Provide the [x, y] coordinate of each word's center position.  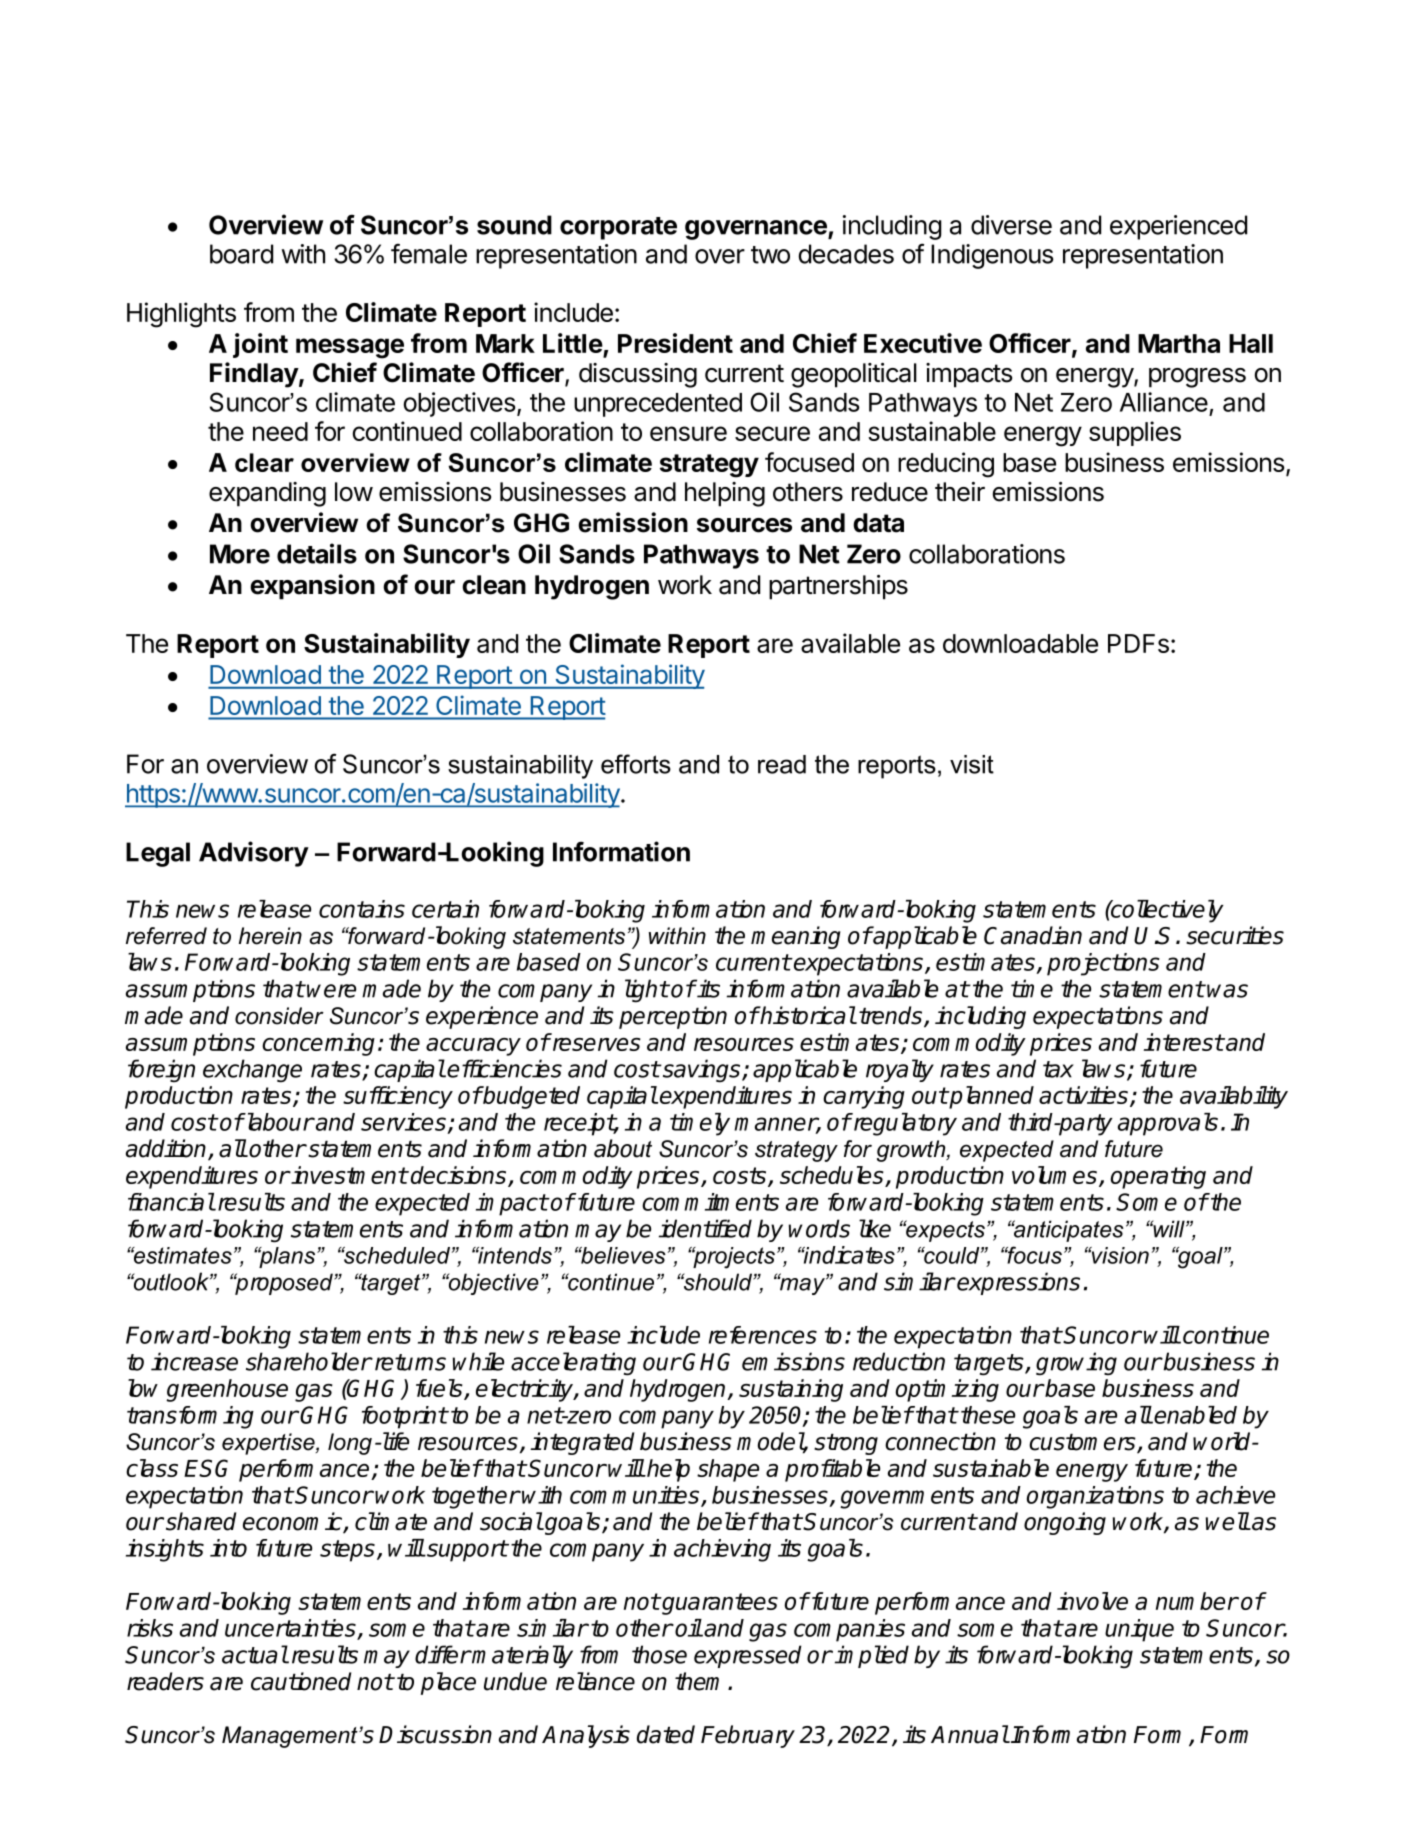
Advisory [254, 854]
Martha [1179, 343]
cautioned [301, 1681]
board [241, 254]
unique [1139, 1630]
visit [972, 764]
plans [287, 1257]
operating [1158, 1177]
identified [705, 1228]
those [659, 1654]
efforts [636, 764]
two [770, 255]
